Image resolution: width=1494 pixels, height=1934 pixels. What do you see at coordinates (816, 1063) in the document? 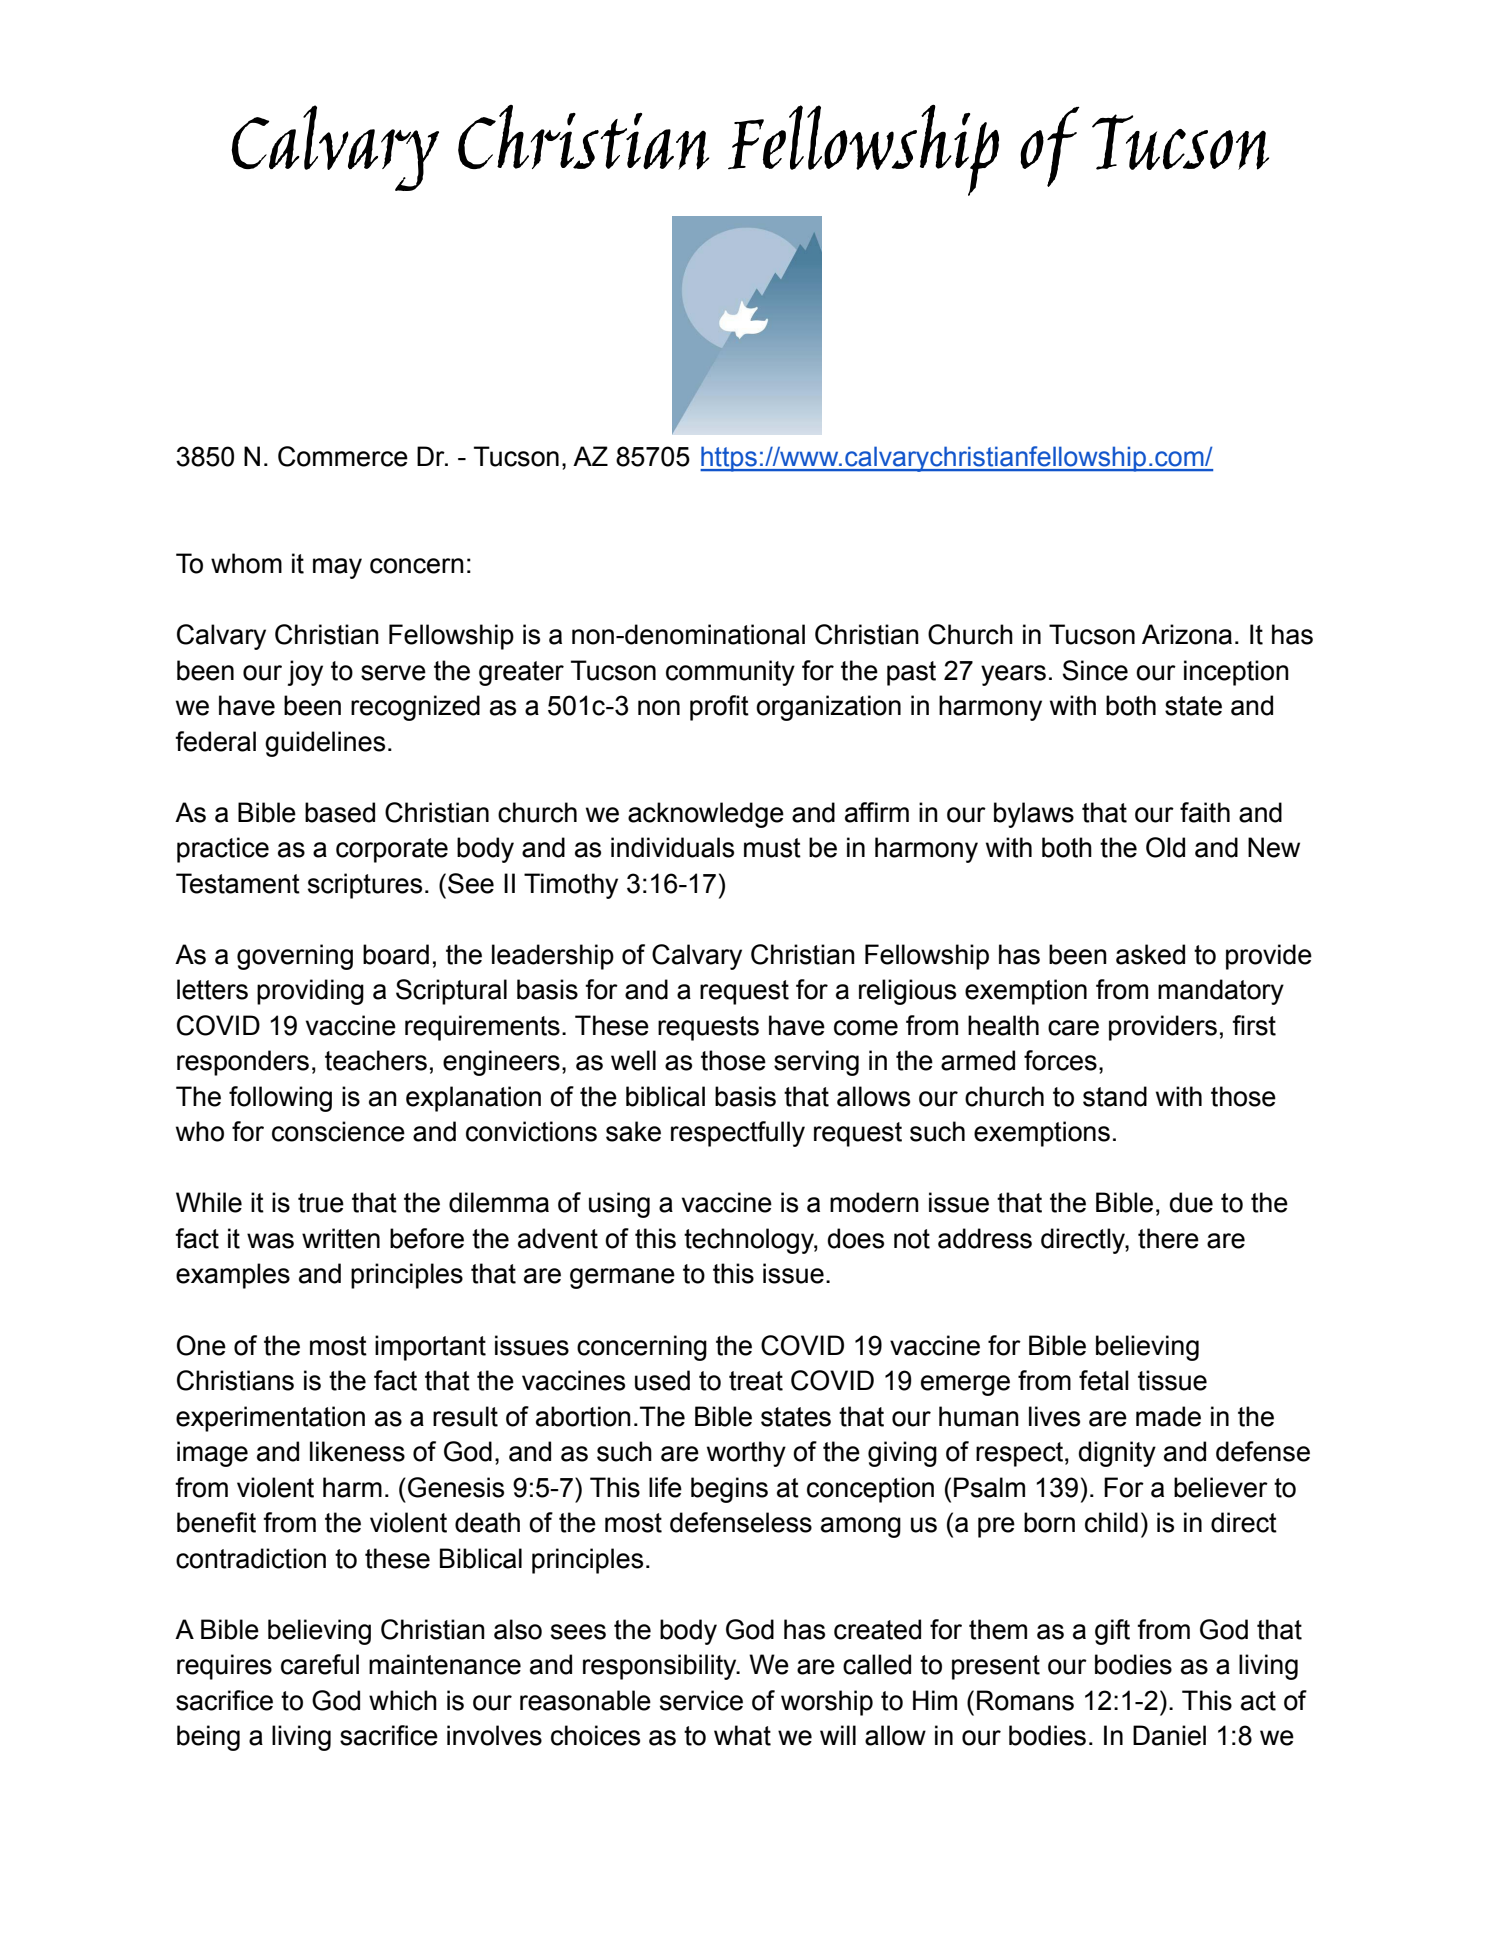
I see `serving` at bounding box center [816, 1063].
